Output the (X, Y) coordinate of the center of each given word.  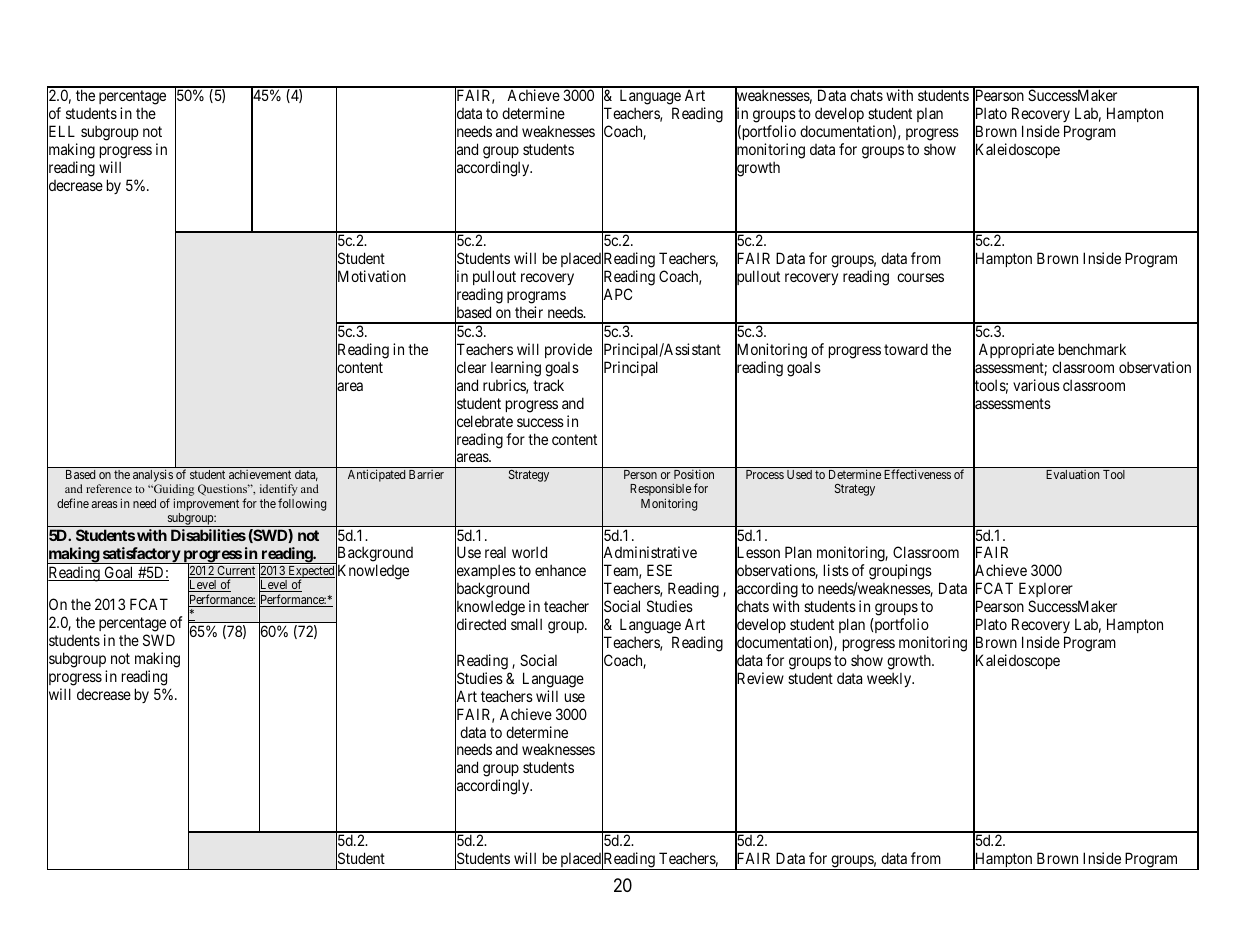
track (548, 385)
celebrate (484, 422)
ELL (61, 132)
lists (836, 570)
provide (568, 350)
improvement (206, 504)
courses (920, 277)
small (526, 624)
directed (480, 625)
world (529, 552)
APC (617, 295)
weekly (890, 679)
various (1036, 385)
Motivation (371, 277)
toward (906, 349)
